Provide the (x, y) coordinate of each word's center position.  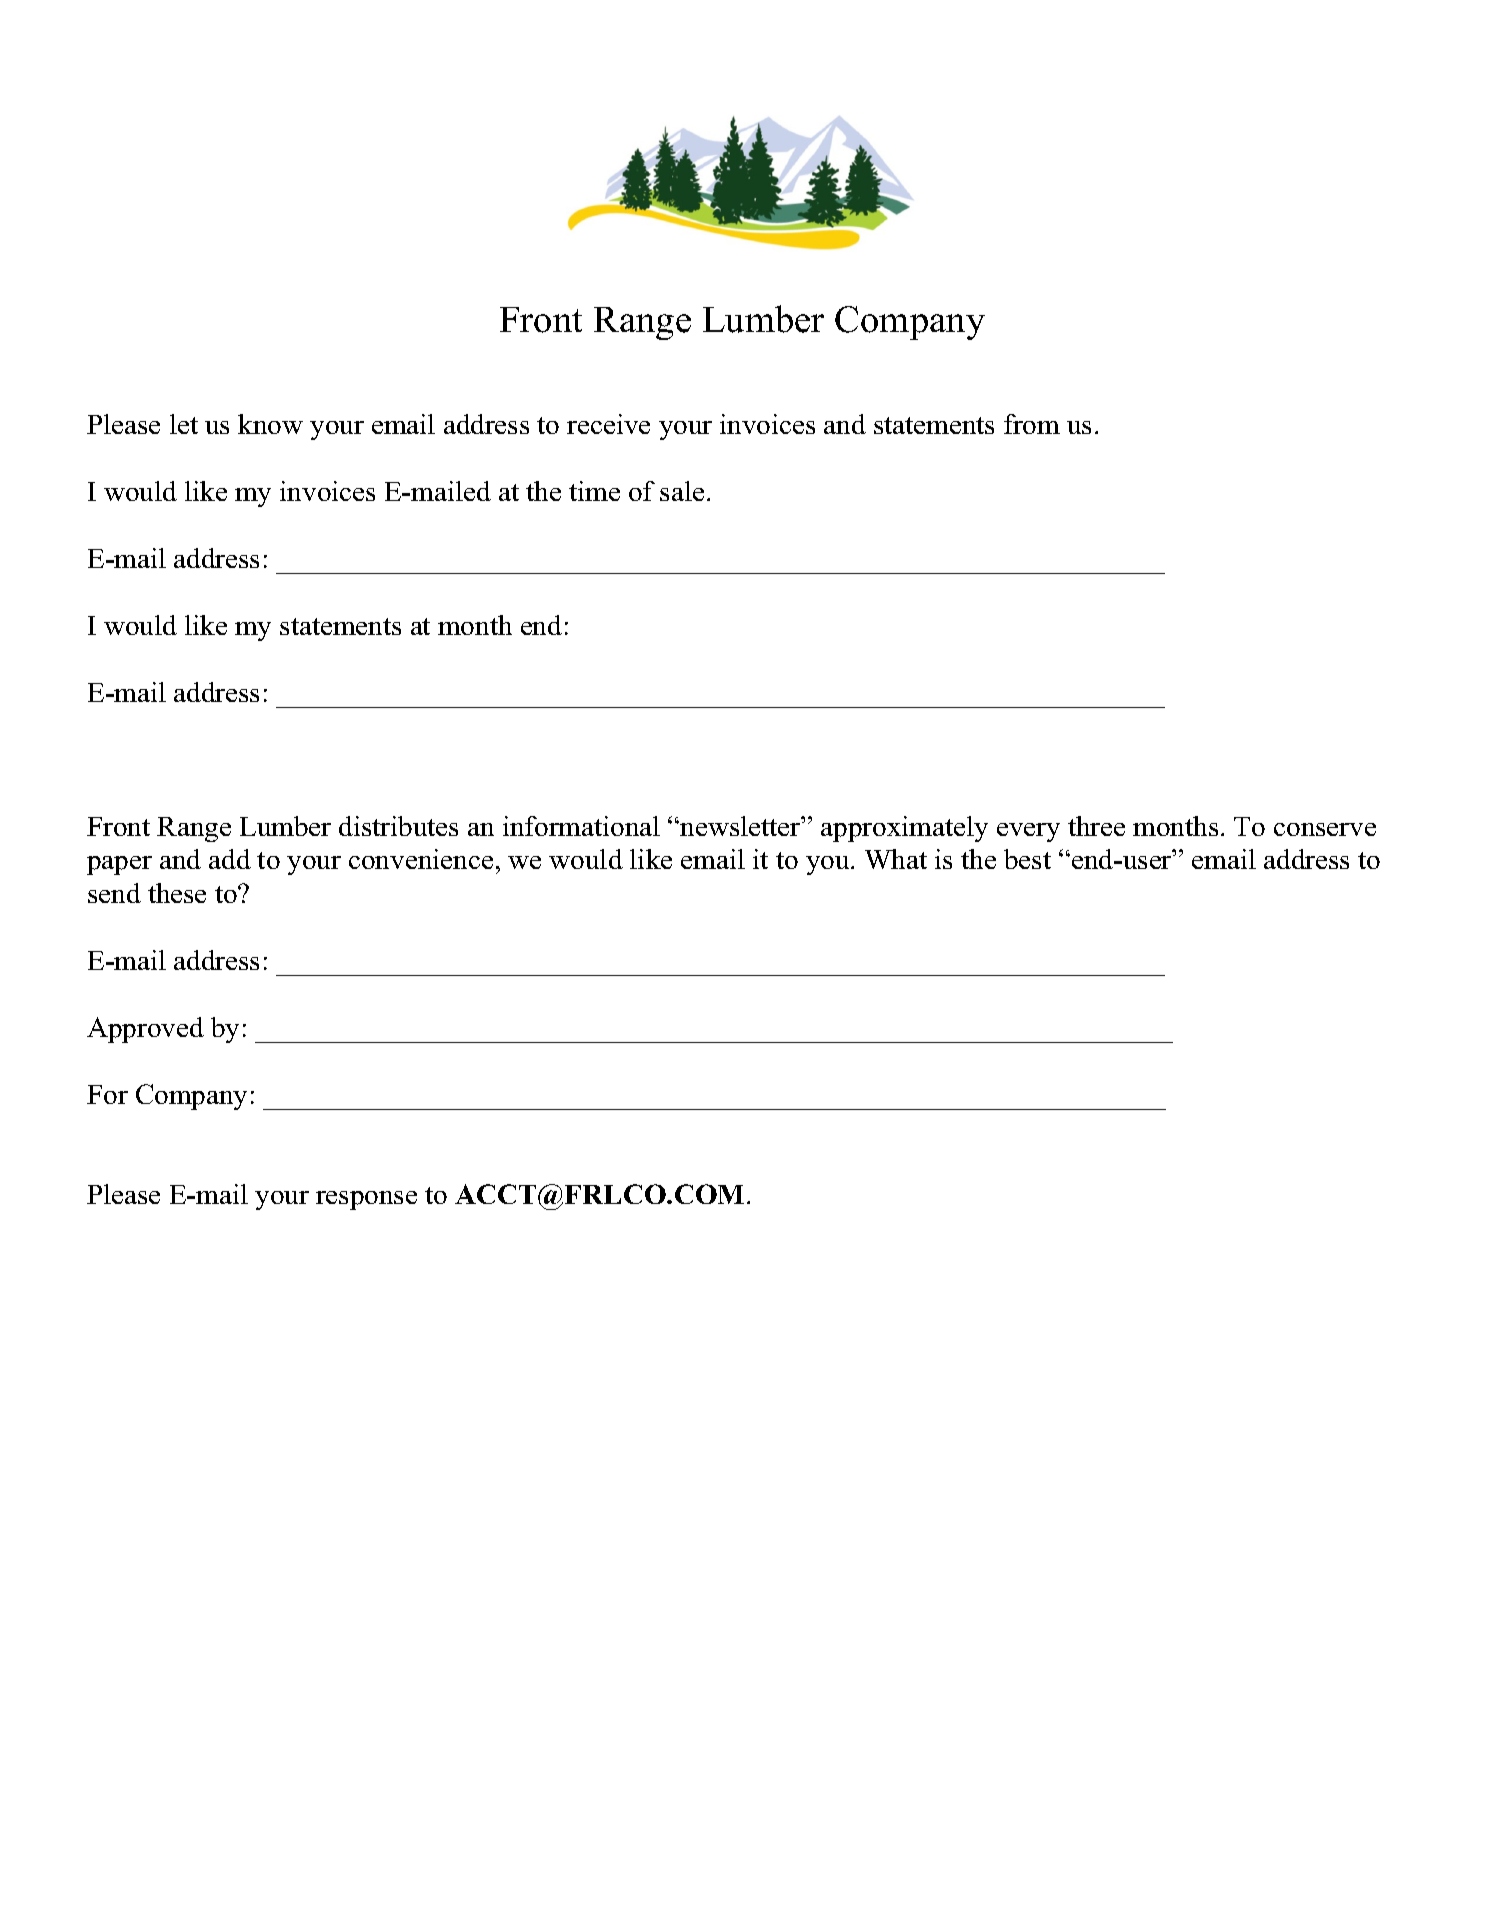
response (366, 1200)
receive (608, 424)
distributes (398, 826)
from (1032, 424)
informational (581, 826)
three (1096, 826)
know (270, 424)
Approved (145, 1030)
